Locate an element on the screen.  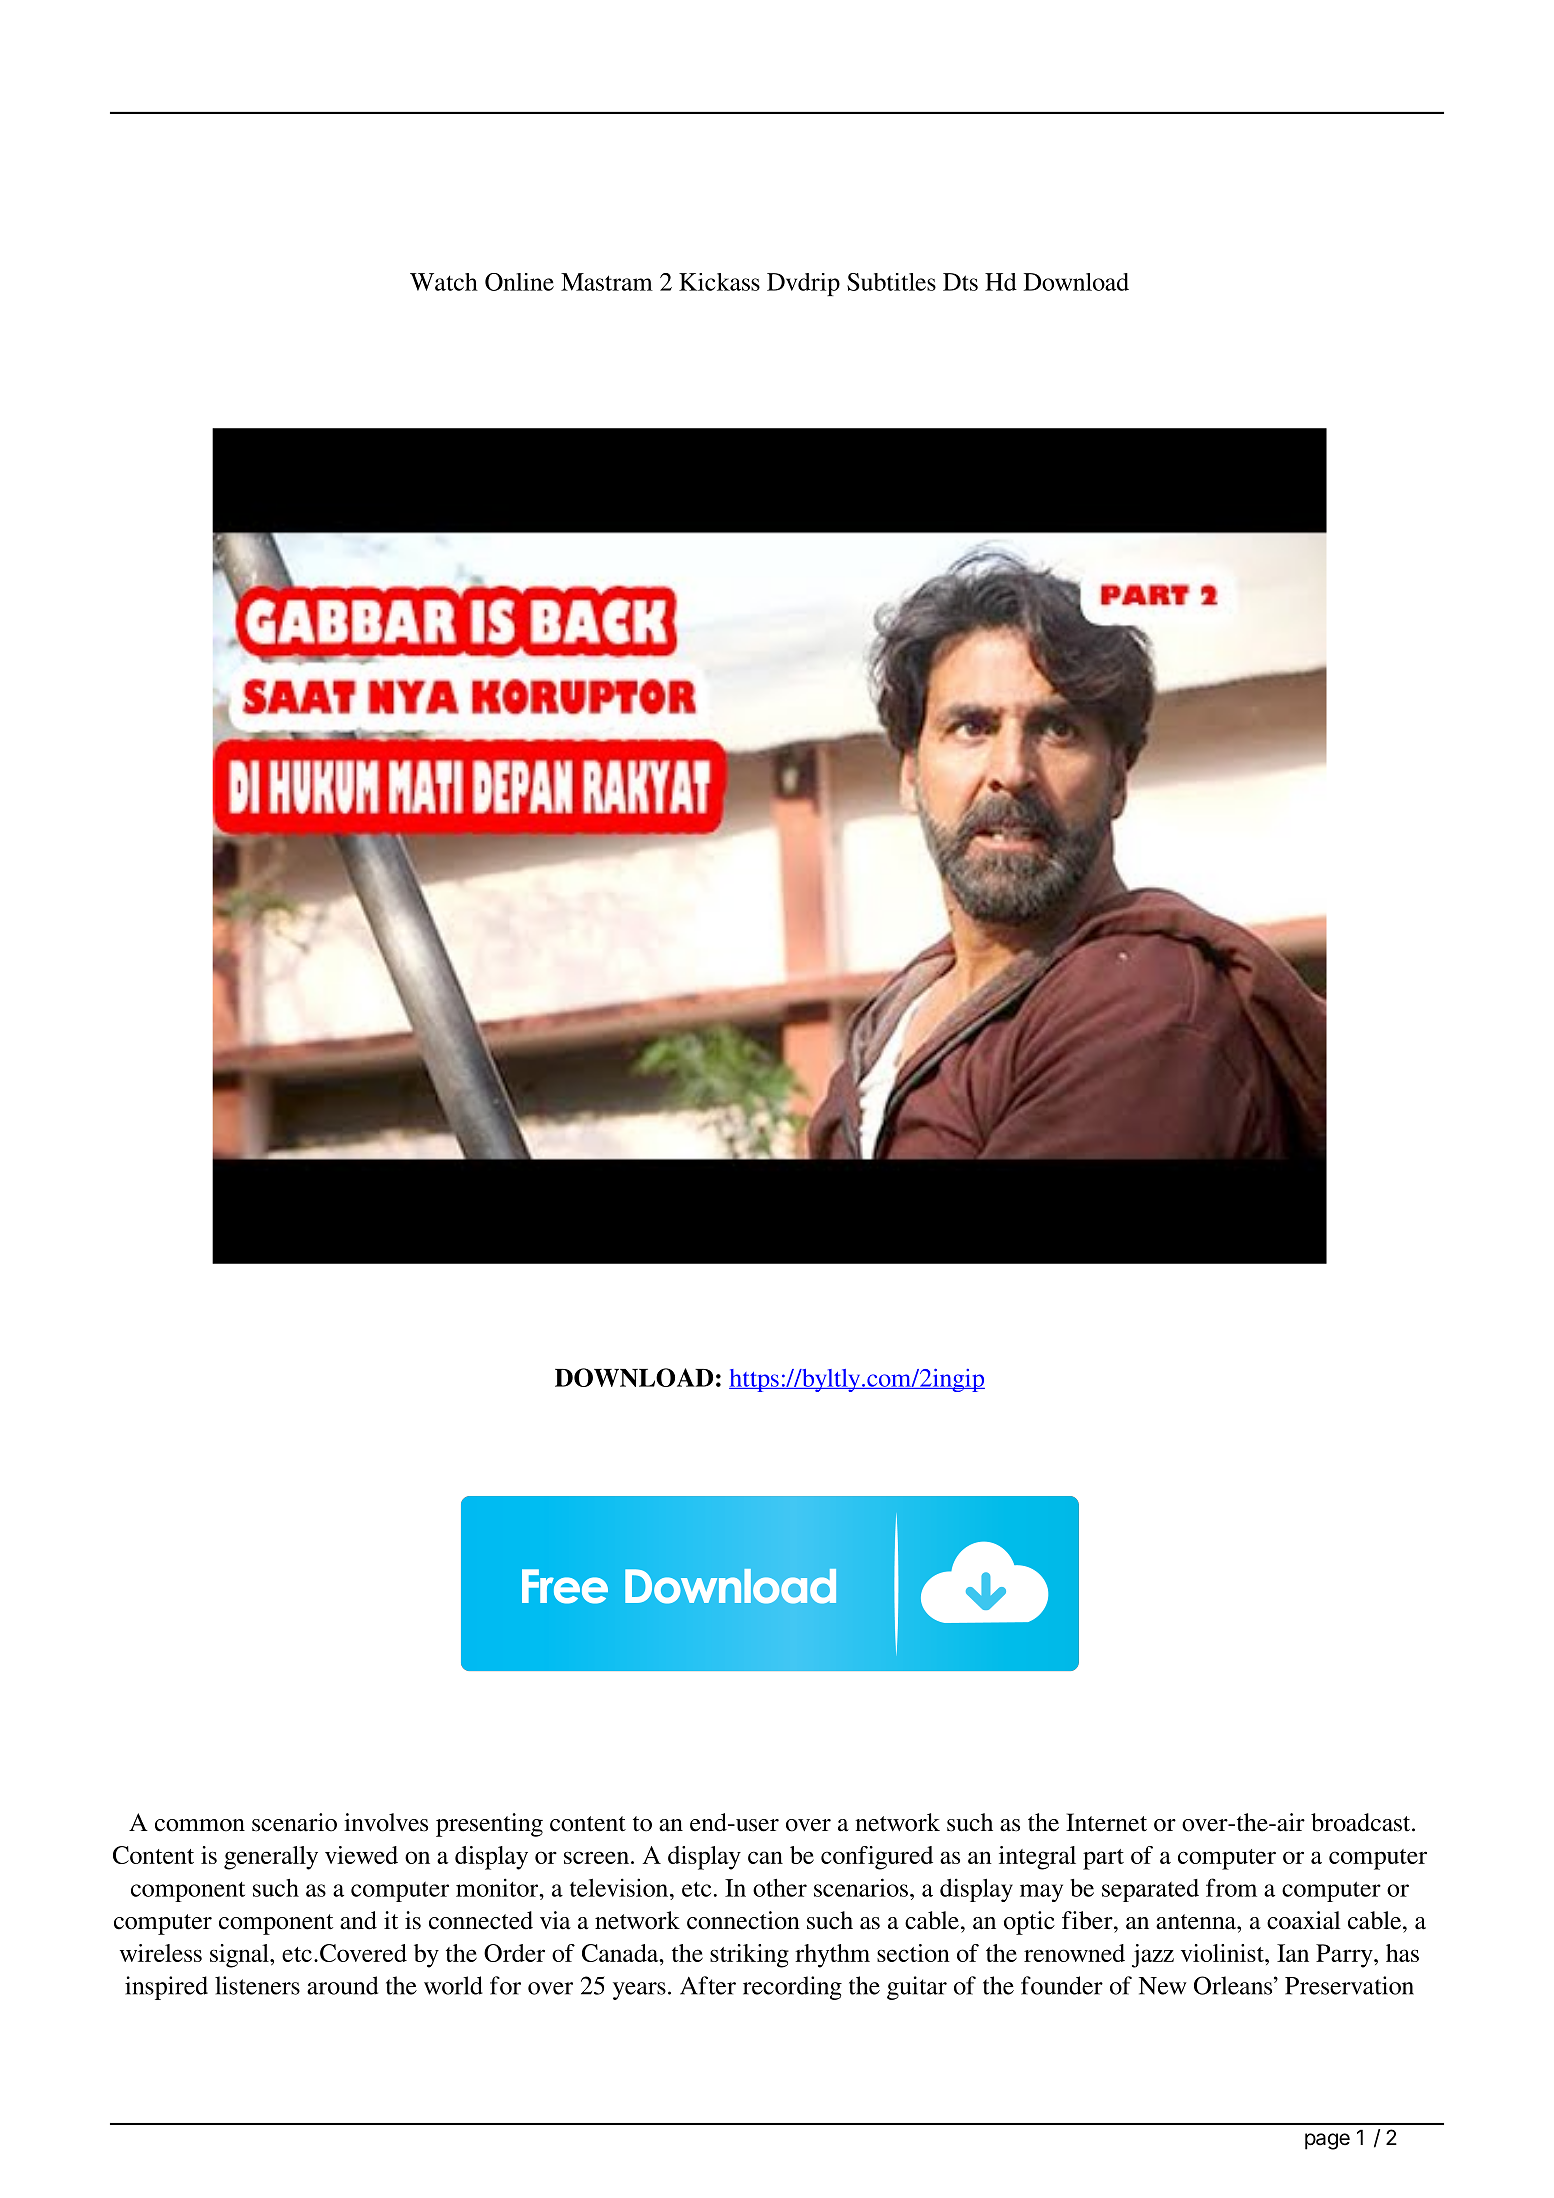
broadcast is located at coordinates (1362, 1822).
